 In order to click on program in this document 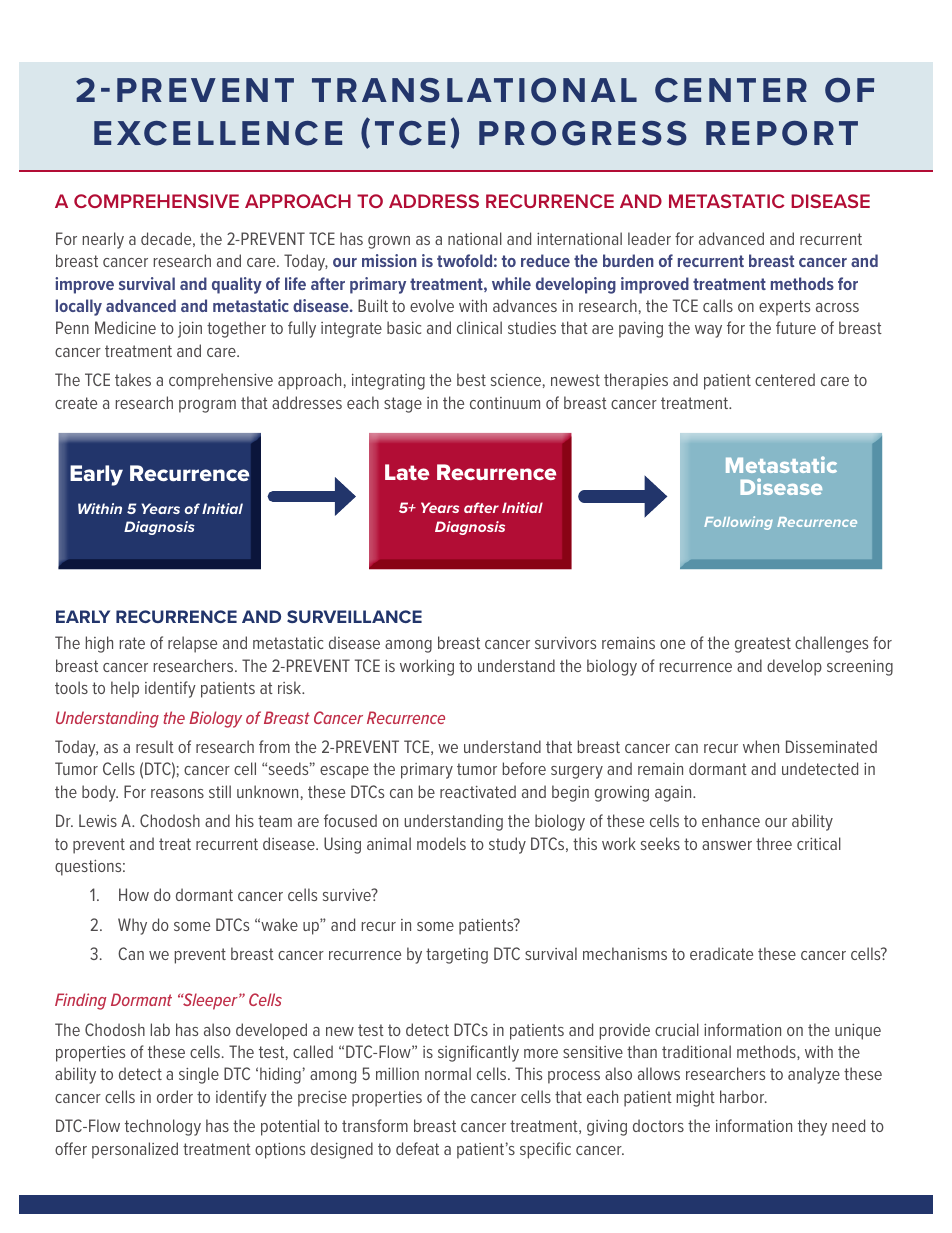, I will do `click(207, 406)`.
